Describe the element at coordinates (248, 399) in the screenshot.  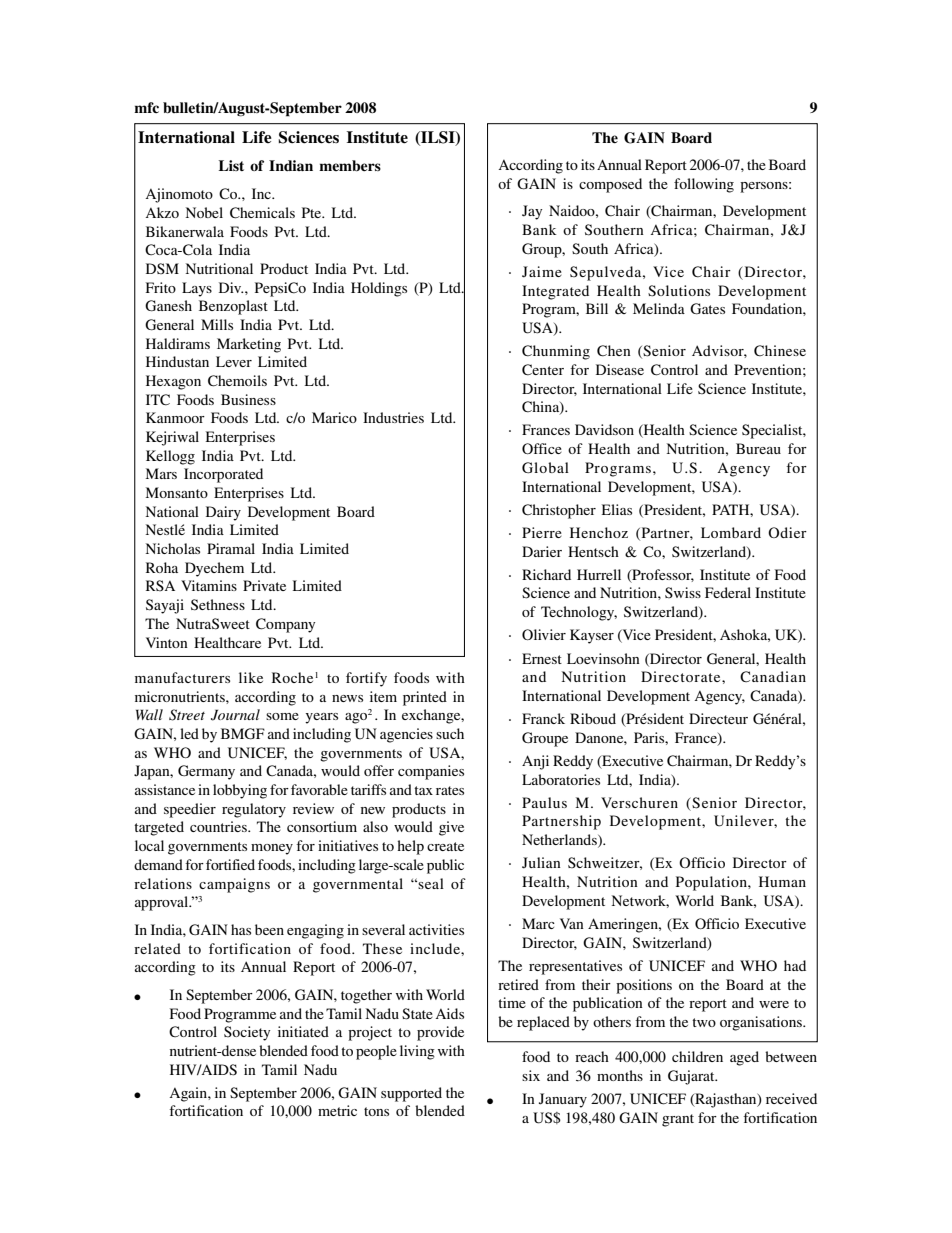
I see `Business` at that location.
